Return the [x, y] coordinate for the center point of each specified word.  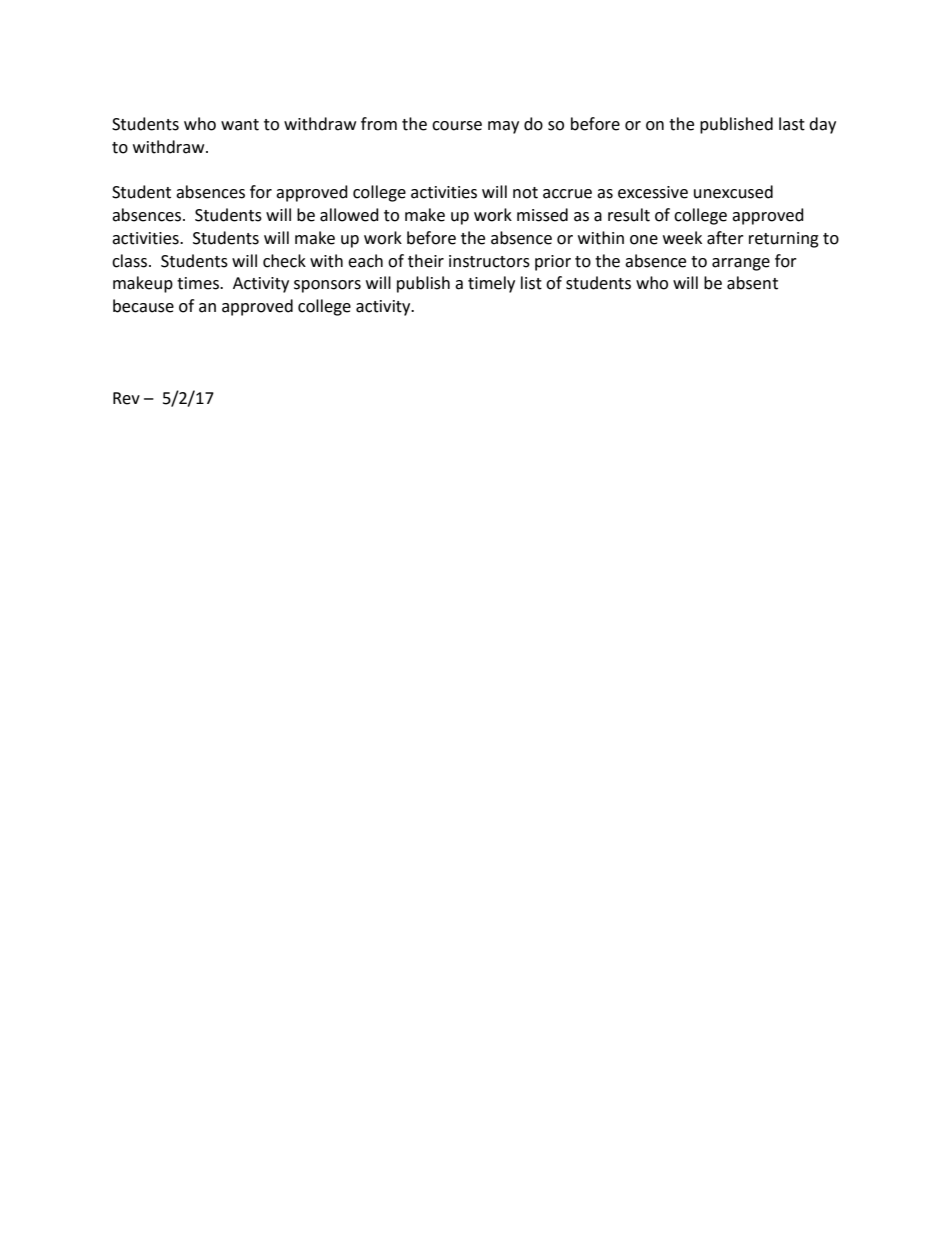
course [457, 126]
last [792, 124]
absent [752, 283]
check [284, 261]
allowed [349, 215]
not [525, 193]
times [199, 283]
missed [542, 215]
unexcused [733, 192]
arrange [741, 264]
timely [491, 284]
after [725, 238]
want [240, 125]
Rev [126, 398]
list [531, 283]
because [143, 306]
